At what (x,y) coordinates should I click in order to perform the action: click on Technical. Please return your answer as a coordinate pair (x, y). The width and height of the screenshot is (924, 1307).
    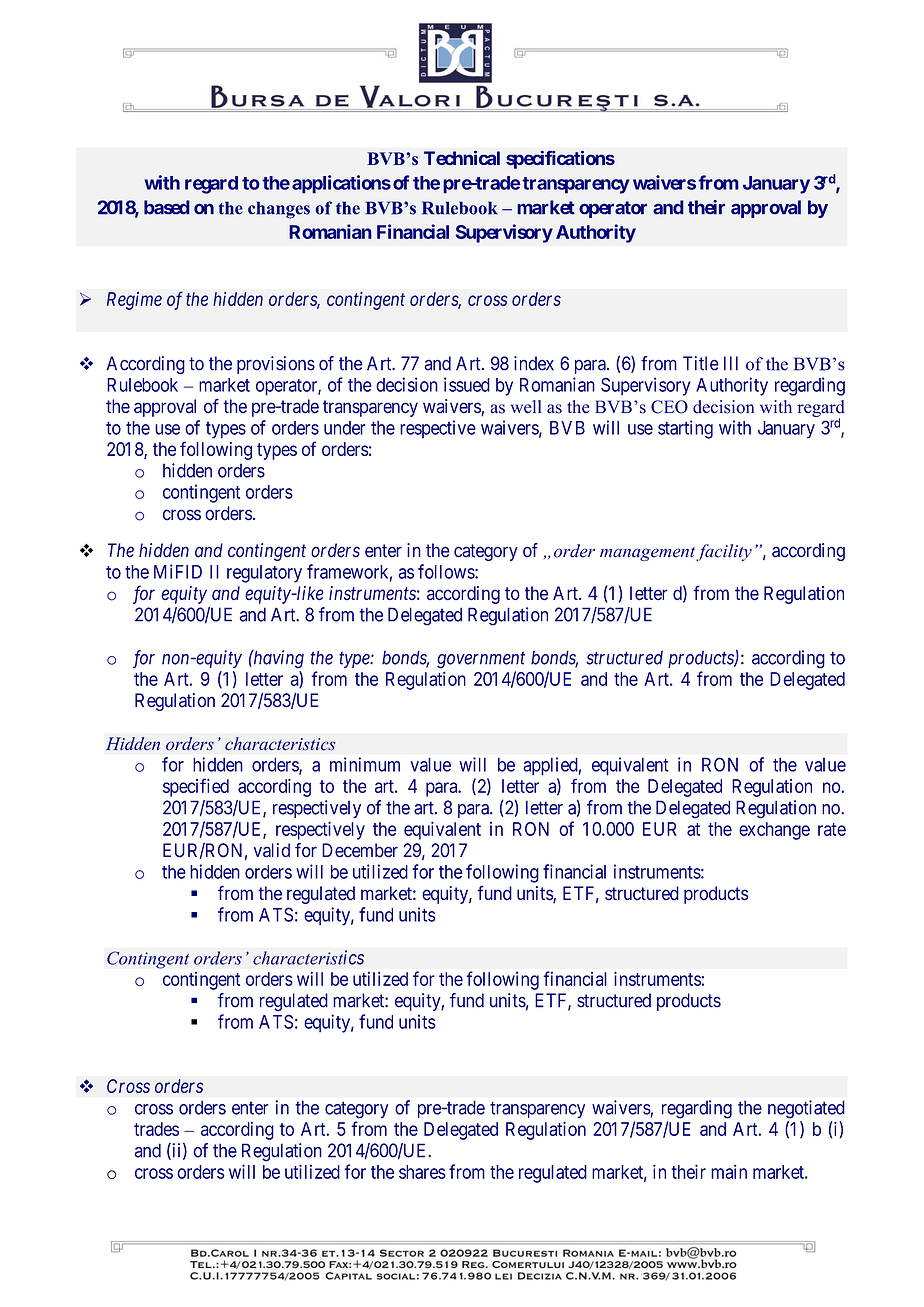
    Looking at the image, I should click on (462, 157).
